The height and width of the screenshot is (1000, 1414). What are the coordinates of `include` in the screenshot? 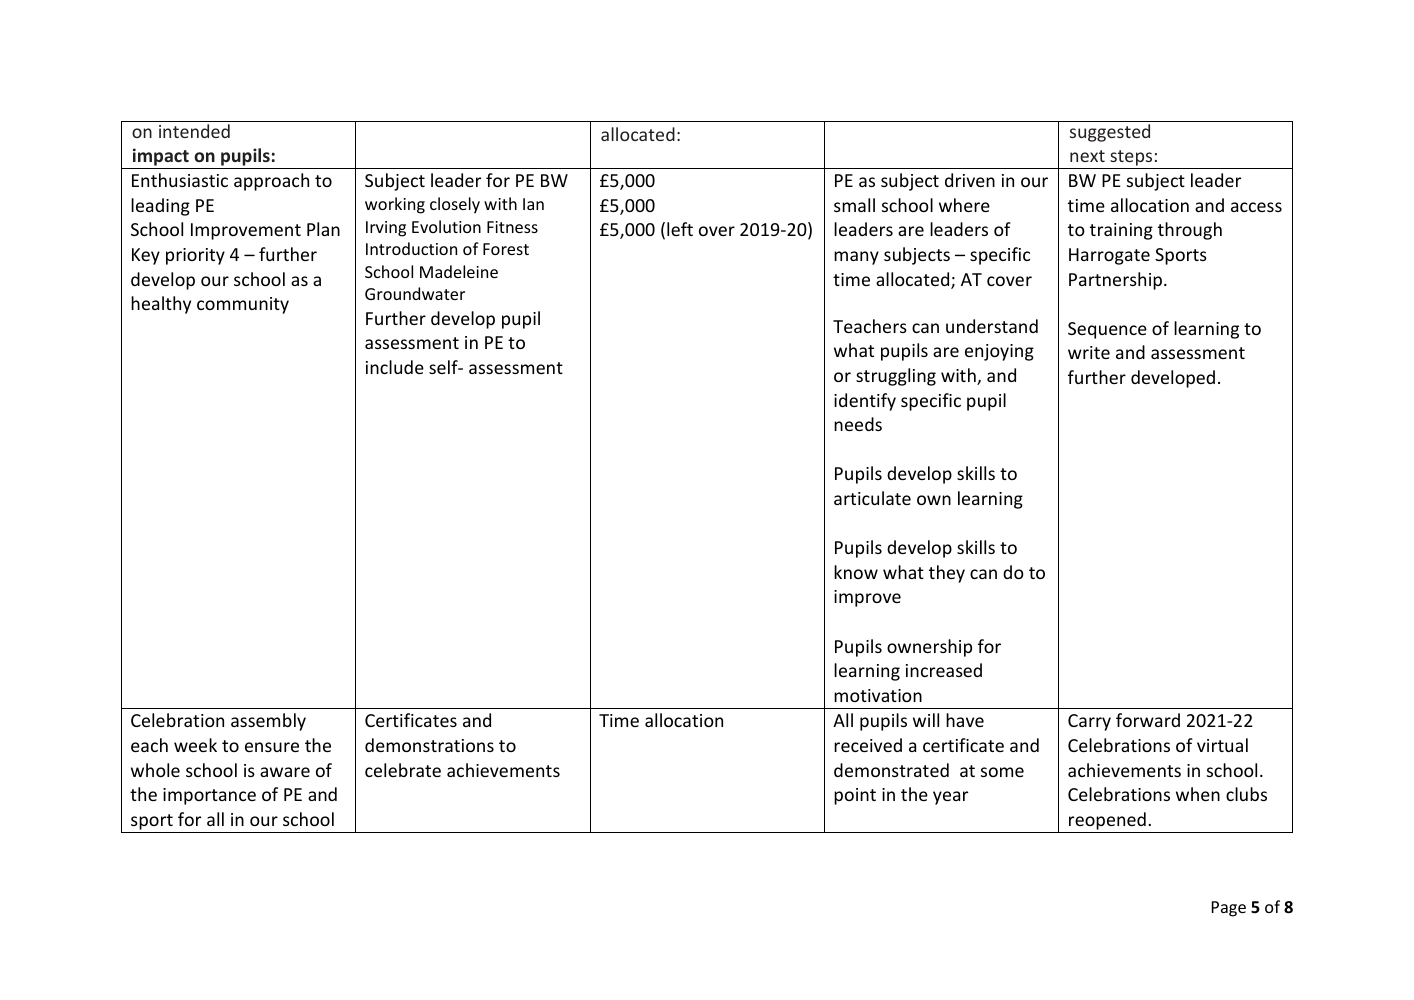 It's located at (395, 367).
